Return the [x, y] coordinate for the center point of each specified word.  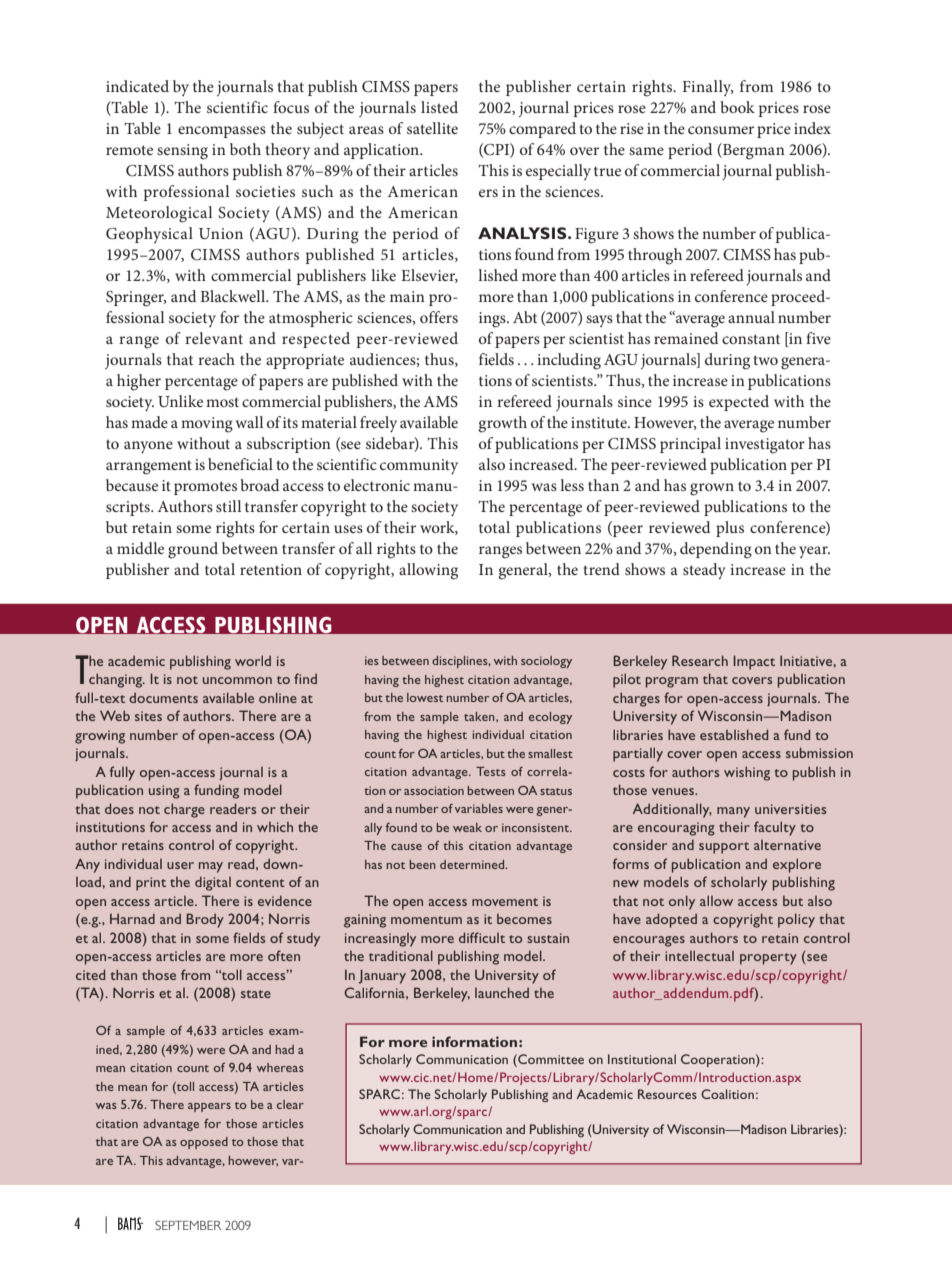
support [724, 848]
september [188, 1225]
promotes [205, 488]
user [180, 865]
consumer [721, 130]
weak [467, 827]
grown [712, 489]
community [419, 466]
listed [439, 107]
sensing [182, 152]
